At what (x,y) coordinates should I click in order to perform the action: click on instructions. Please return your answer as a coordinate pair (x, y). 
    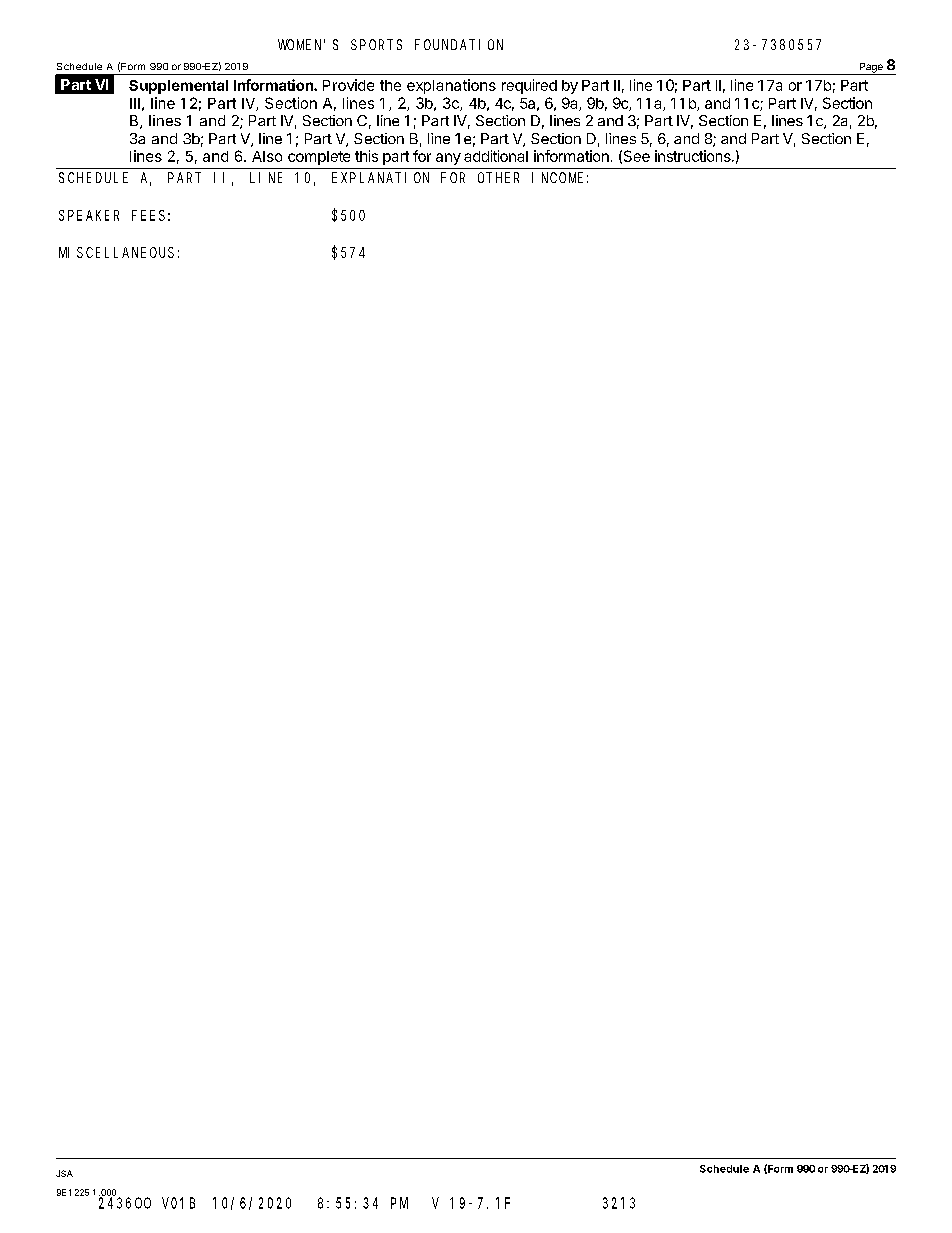
    Looking at the image, I should click on (694, 156).
